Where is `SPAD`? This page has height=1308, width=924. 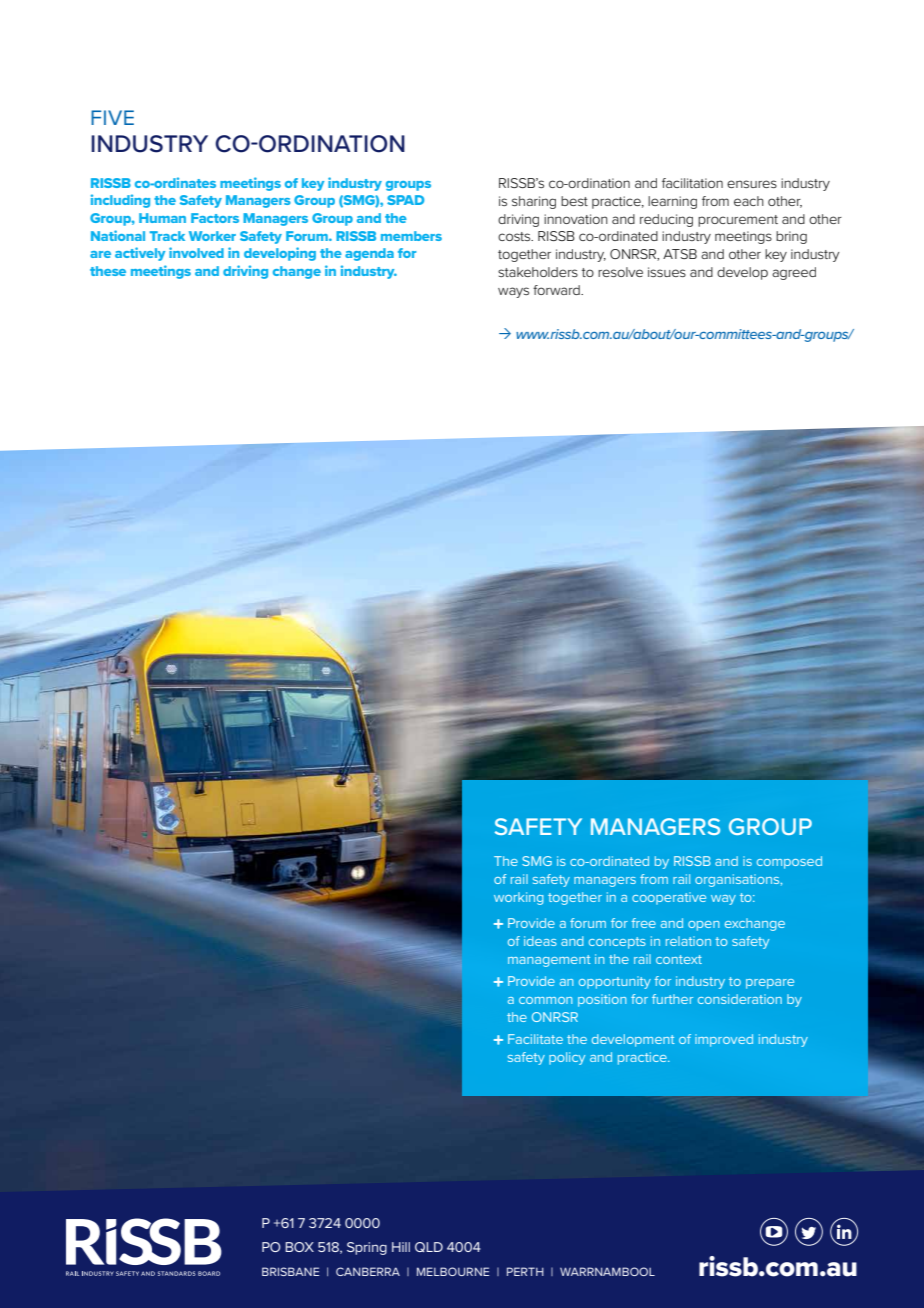
SPAD is located at coordinates (405, 200).
